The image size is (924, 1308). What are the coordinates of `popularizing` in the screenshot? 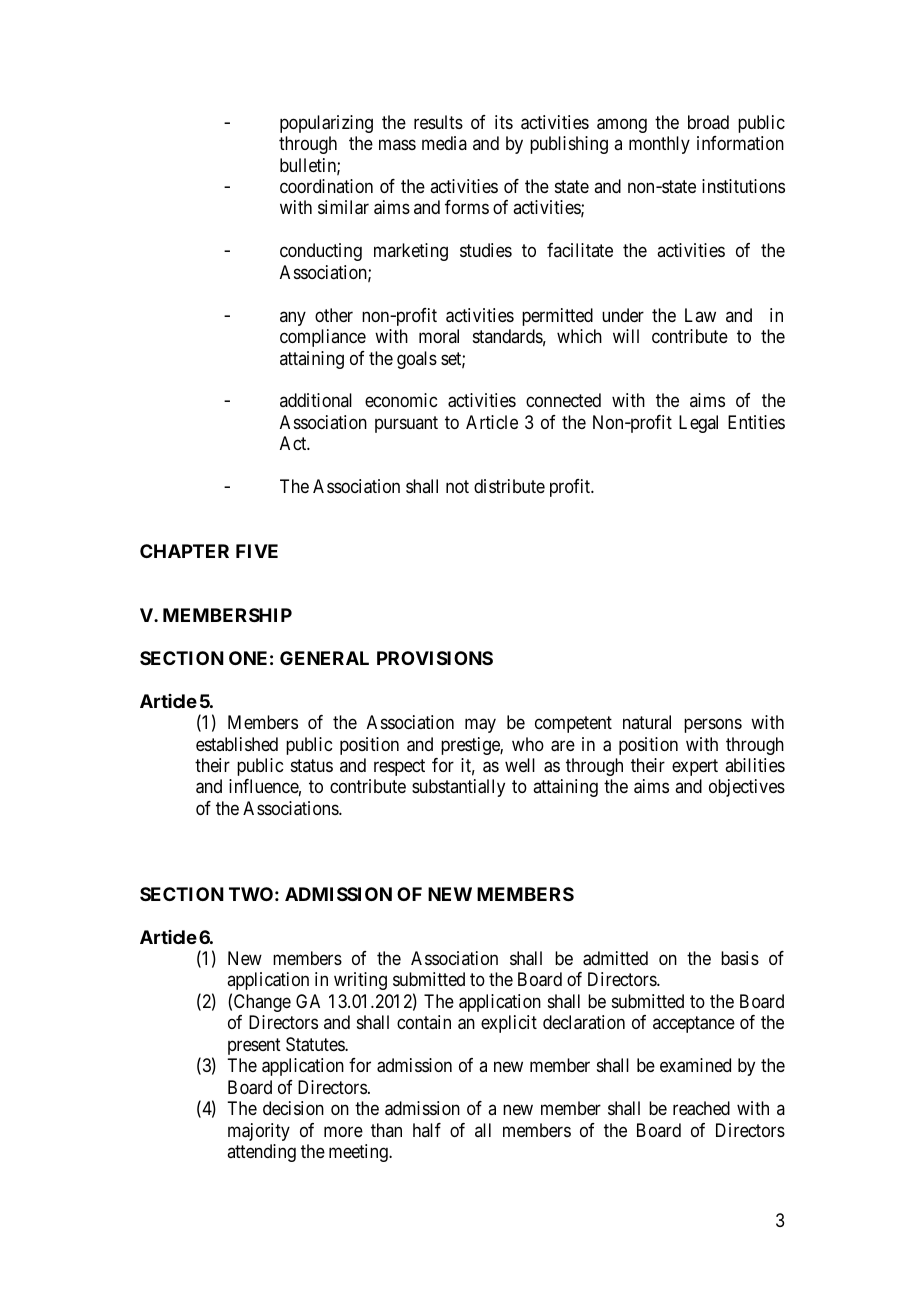 It's located at (326, 124).
